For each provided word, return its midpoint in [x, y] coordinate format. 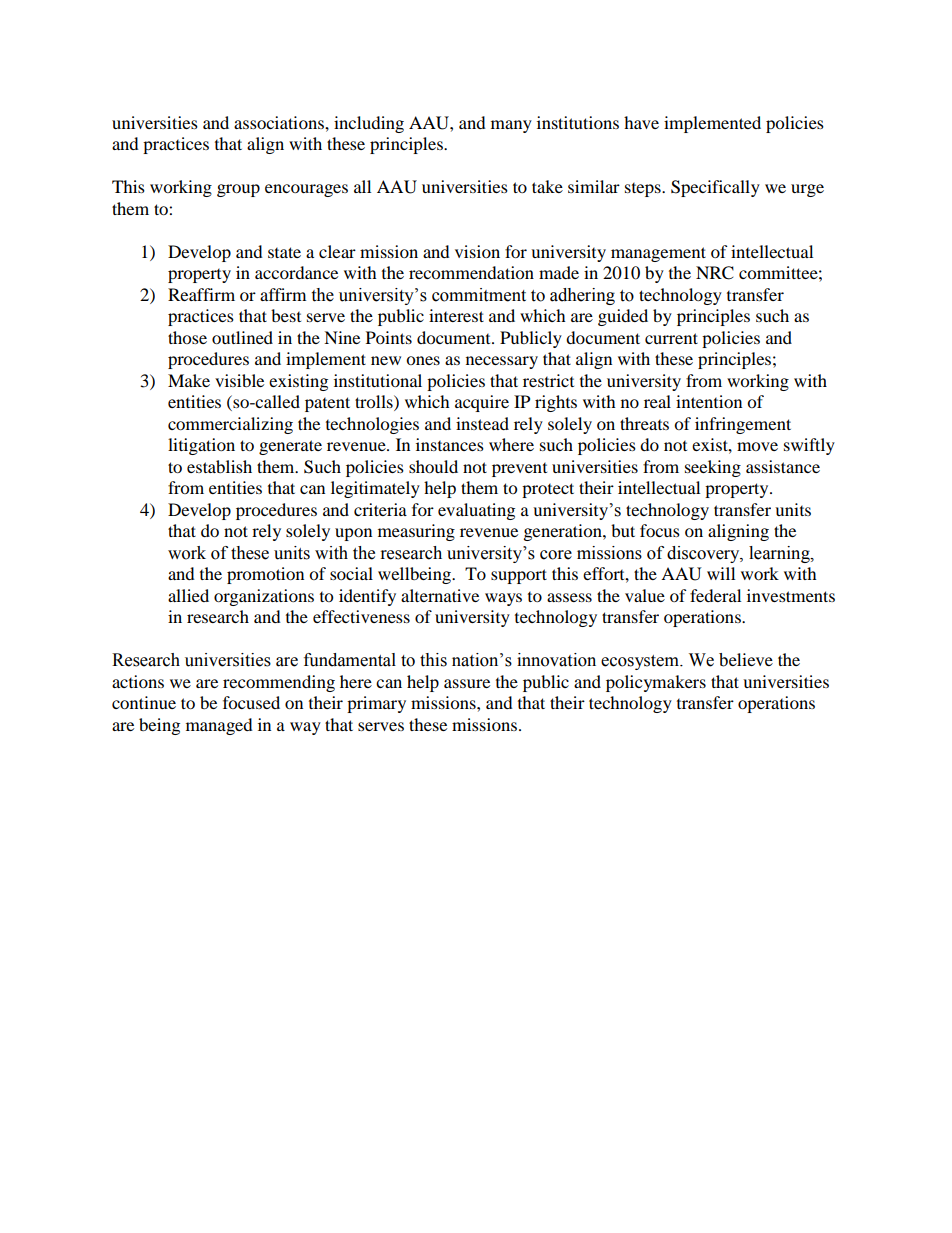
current [671, 338]
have [641, 122]
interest [456, 315]
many [511, 126]
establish [219, 466]
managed [219, 726]
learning [780, 554]
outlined [242, 337]
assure [467, 683]
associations [280, 122]
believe [746, 660]
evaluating [476, 511]
